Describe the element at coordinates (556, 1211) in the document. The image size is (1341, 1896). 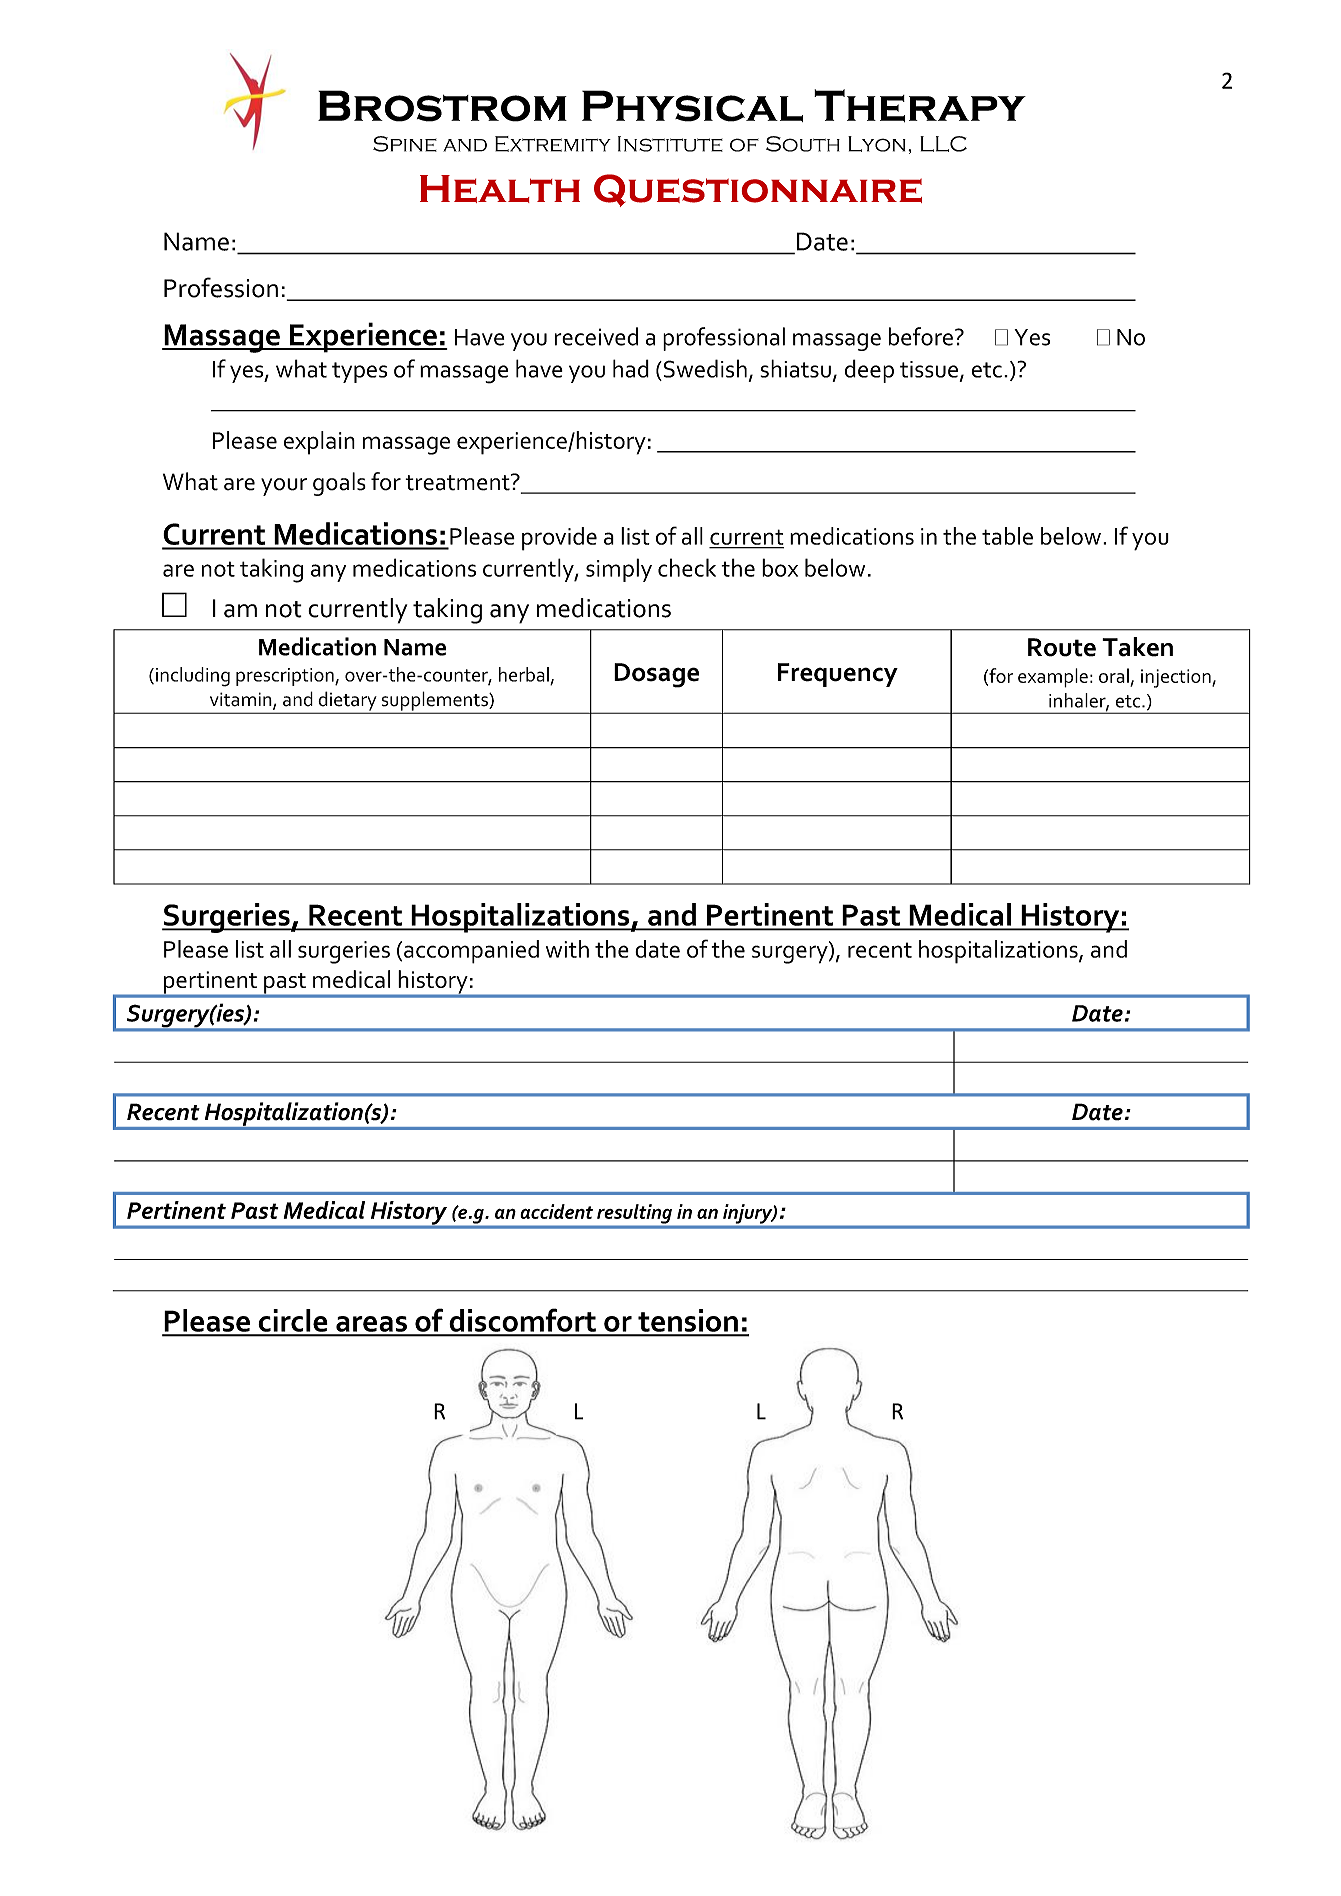
I see `accident` at that location.
